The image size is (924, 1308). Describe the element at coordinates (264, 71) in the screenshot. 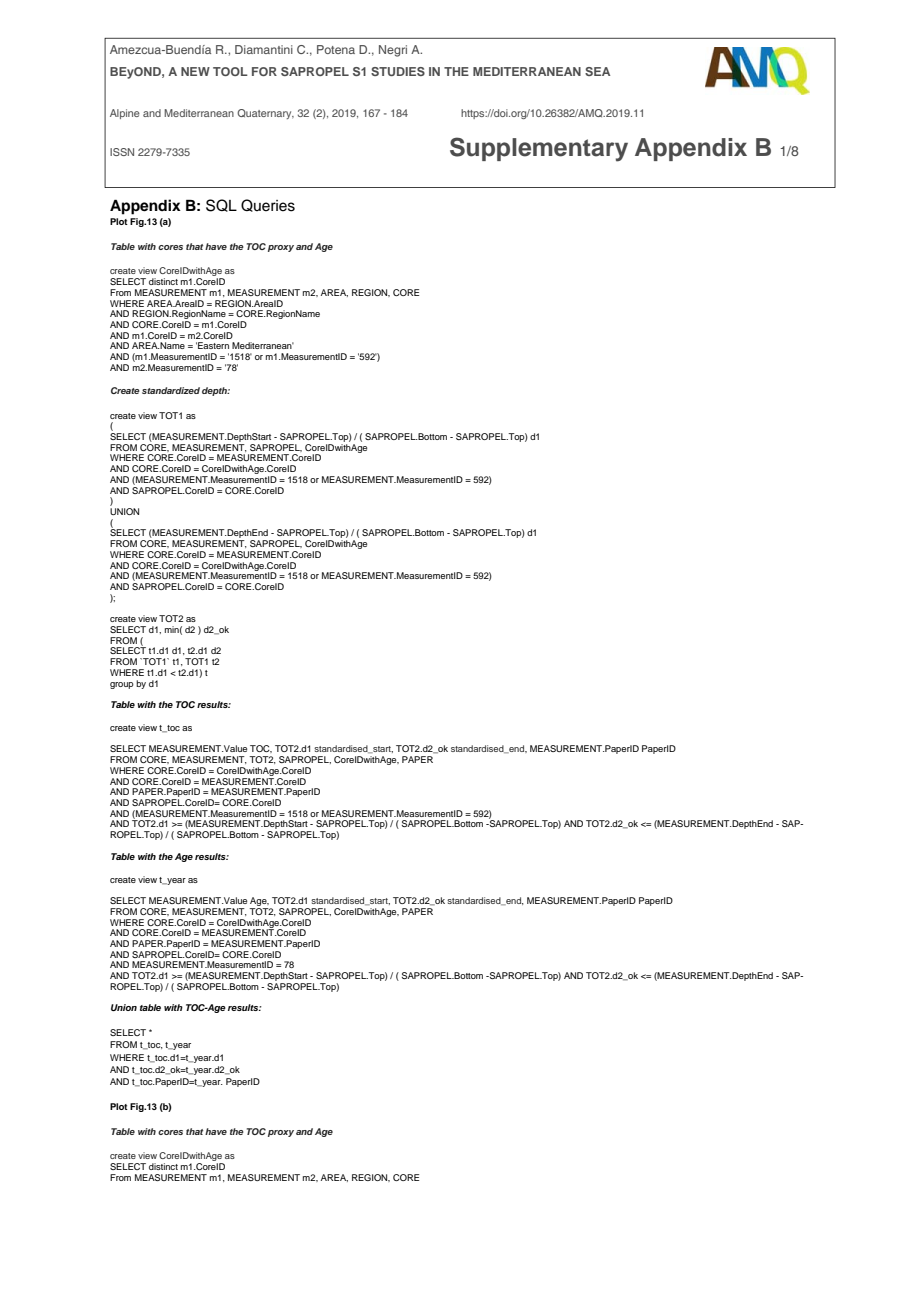

I see `FOR` at that location.
